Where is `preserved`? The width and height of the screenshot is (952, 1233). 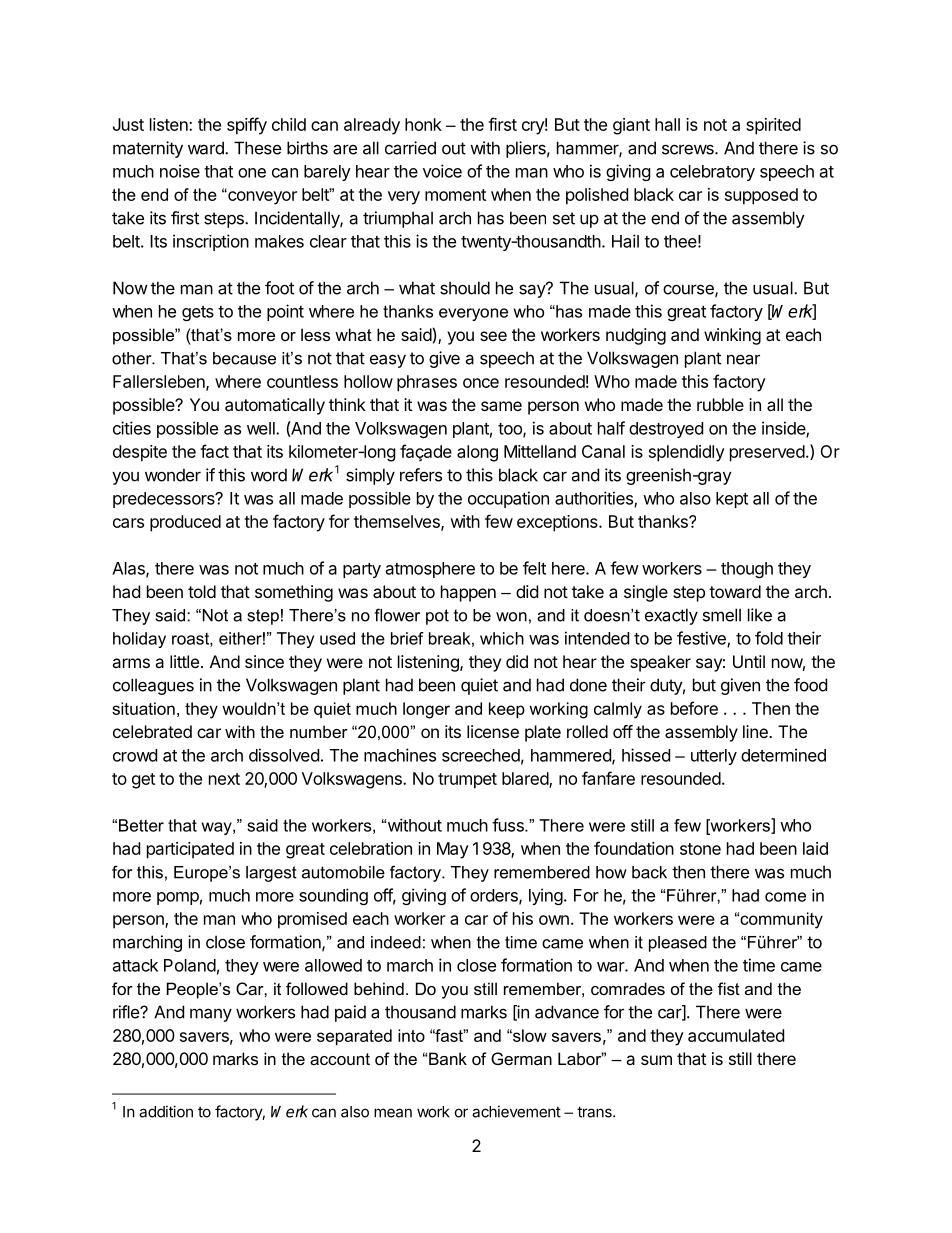
preserved is located at coordinates (767, 453).
